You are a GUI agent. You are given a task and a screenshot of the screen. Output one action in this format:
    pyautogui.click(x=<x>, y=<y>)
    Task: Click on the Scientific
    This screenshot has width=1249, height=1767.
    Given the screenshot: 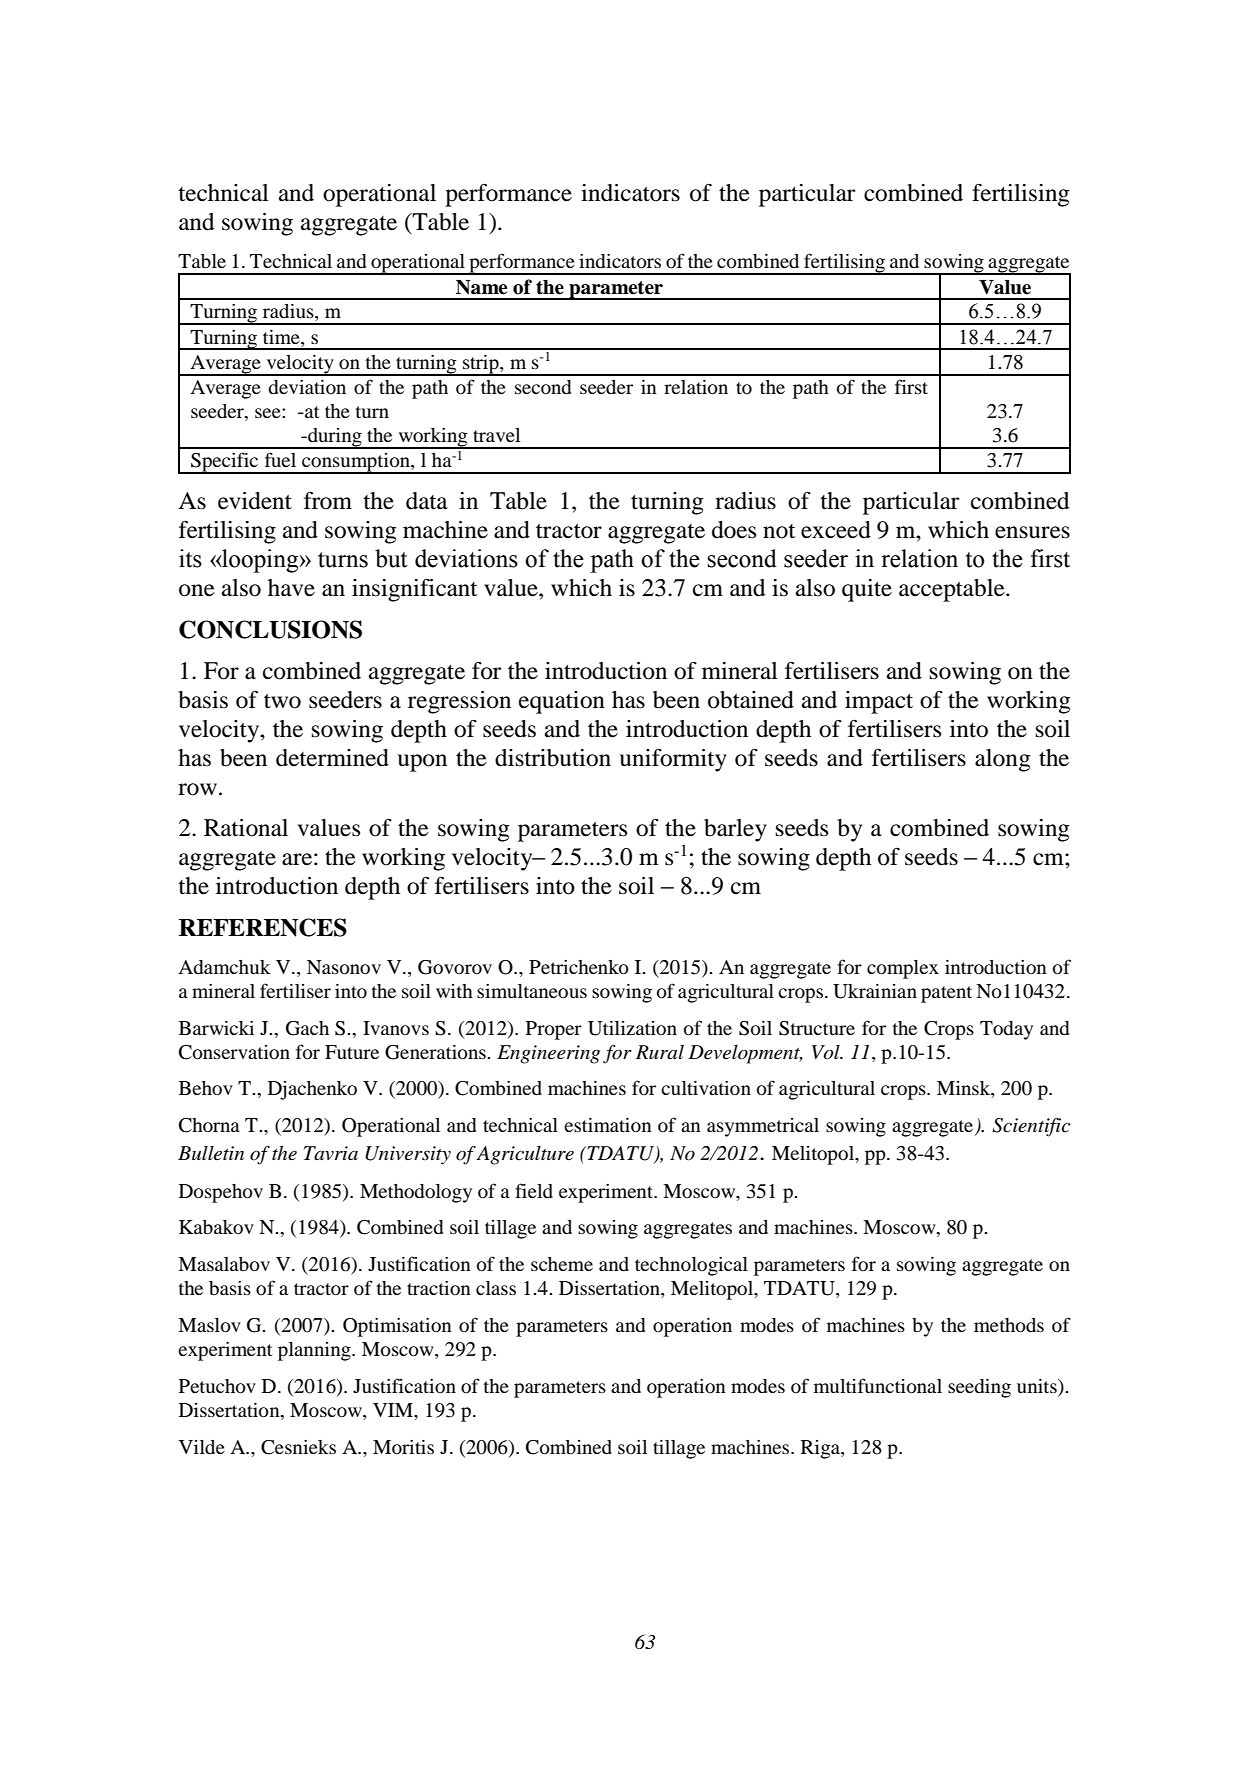 What is the action you would take?
    pyautogui.click(x=1031, y=1127)
